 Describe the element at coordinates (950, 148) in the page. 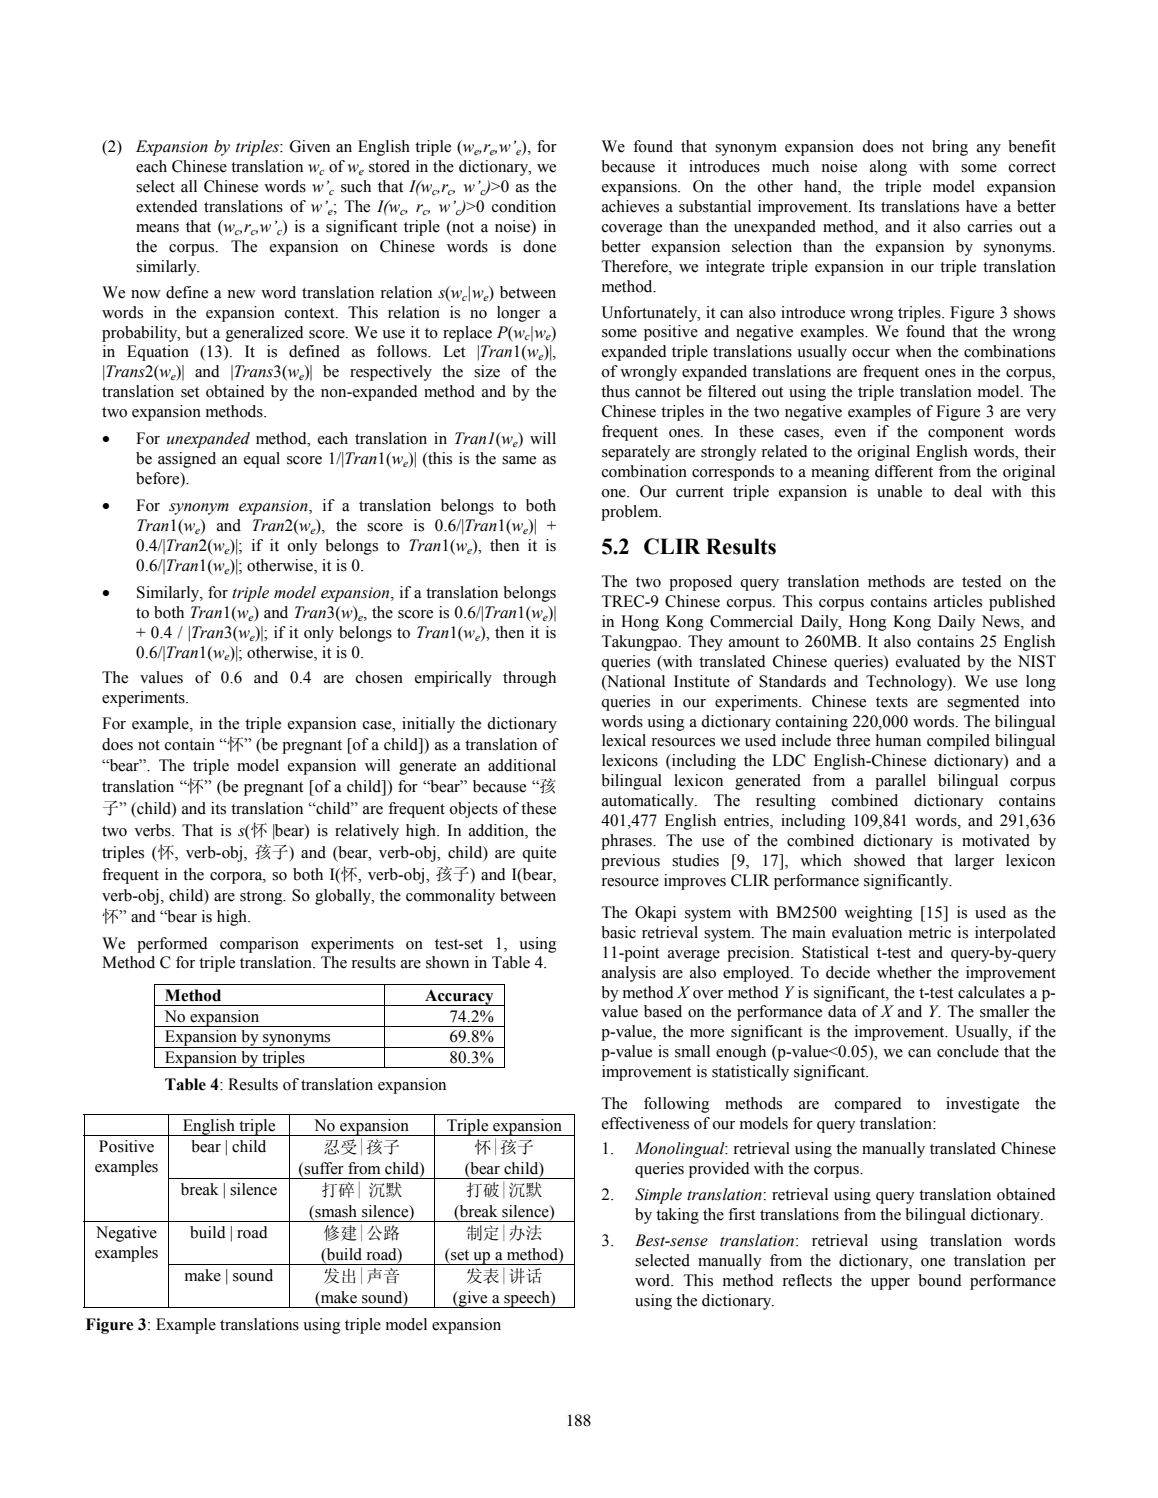

I see `bring` at that location.
